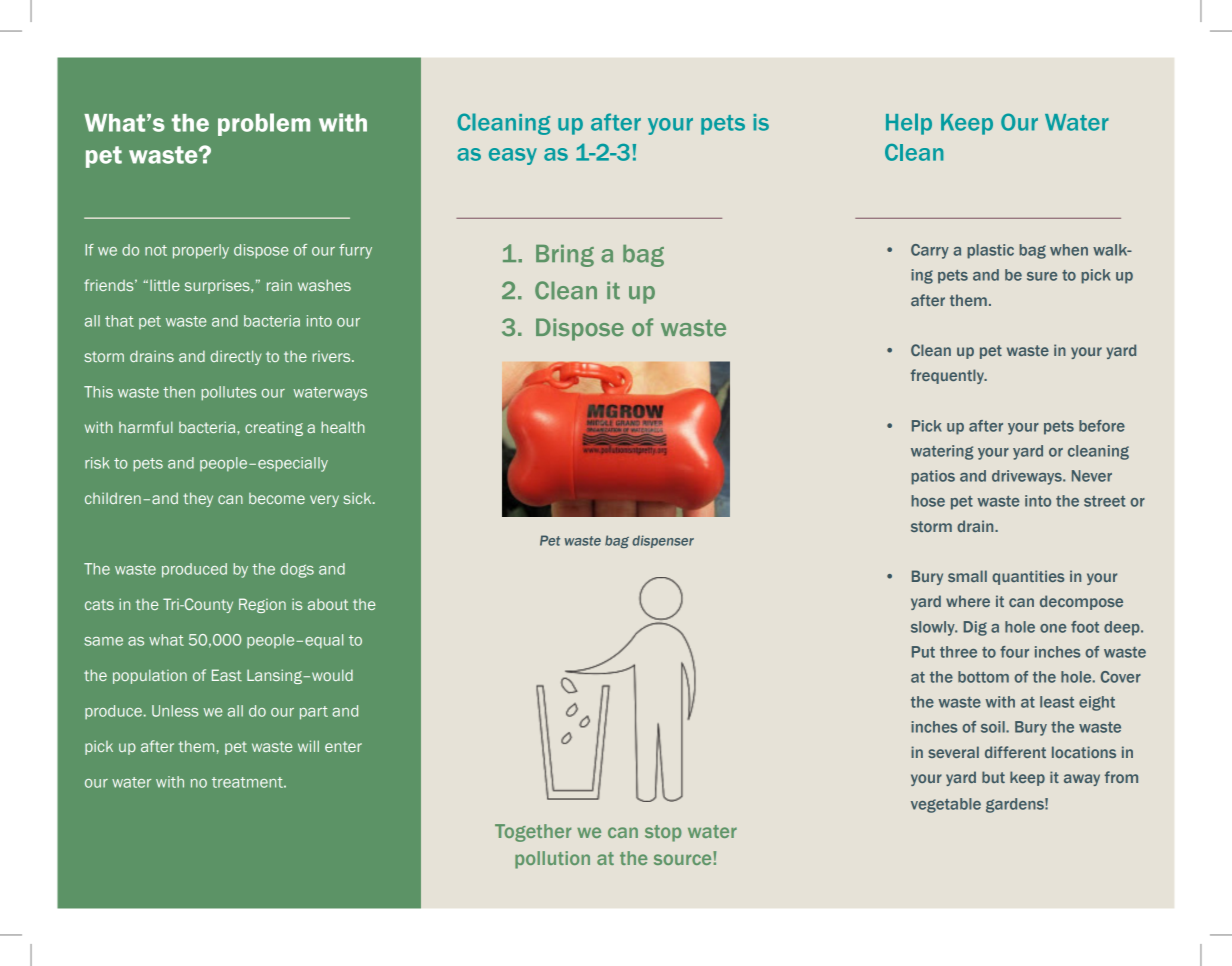 This screenshot has height=966, width=1232. What do you see at coordinates (358, 498) in the screenshot?
I see `sick` at bounding box center [358, 498].
